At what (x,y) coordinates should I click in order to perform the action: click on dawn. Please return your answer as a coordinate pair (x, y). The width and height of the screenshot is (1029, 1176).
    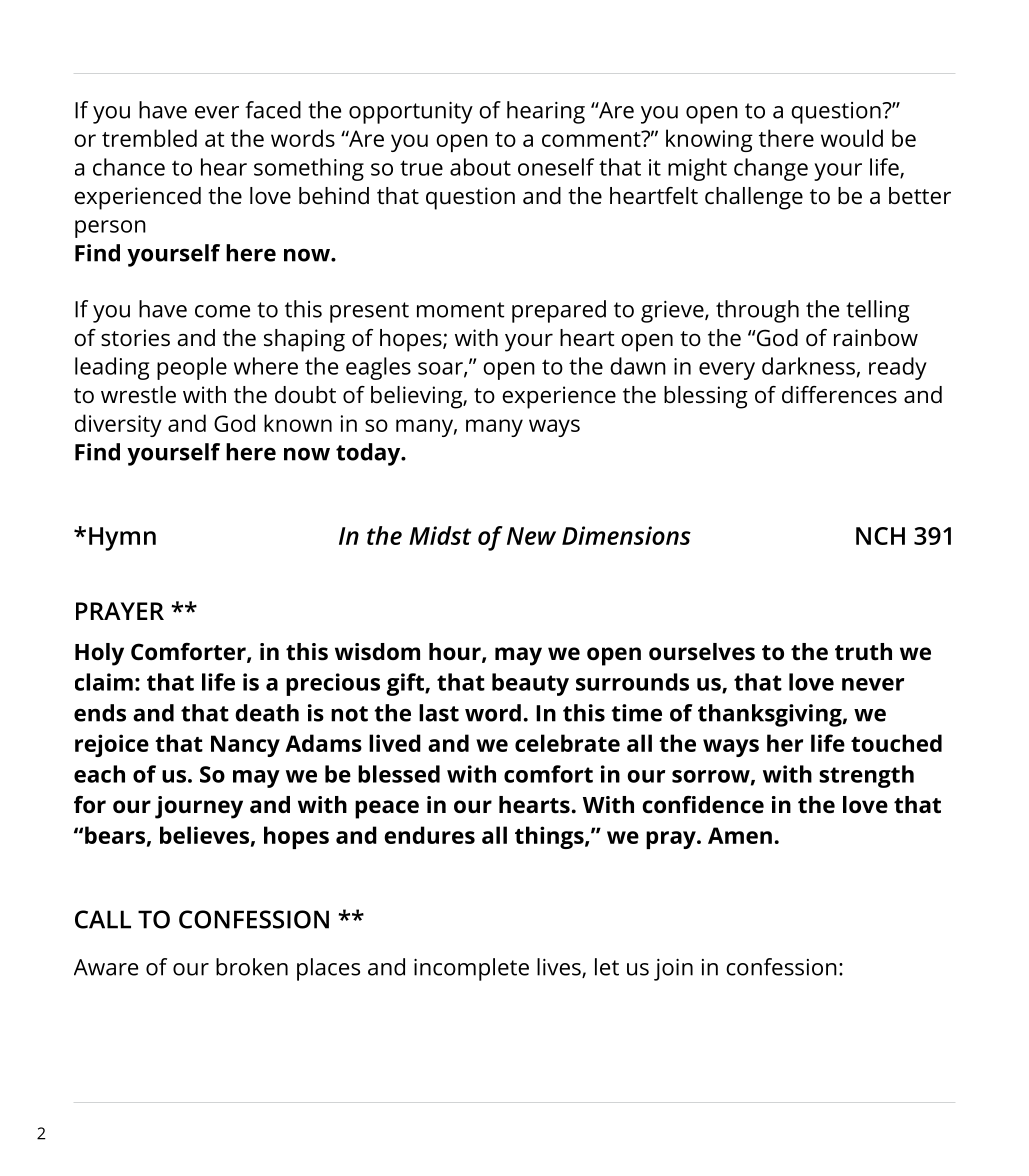
    Looking at the image, I should click on (638, 366).
